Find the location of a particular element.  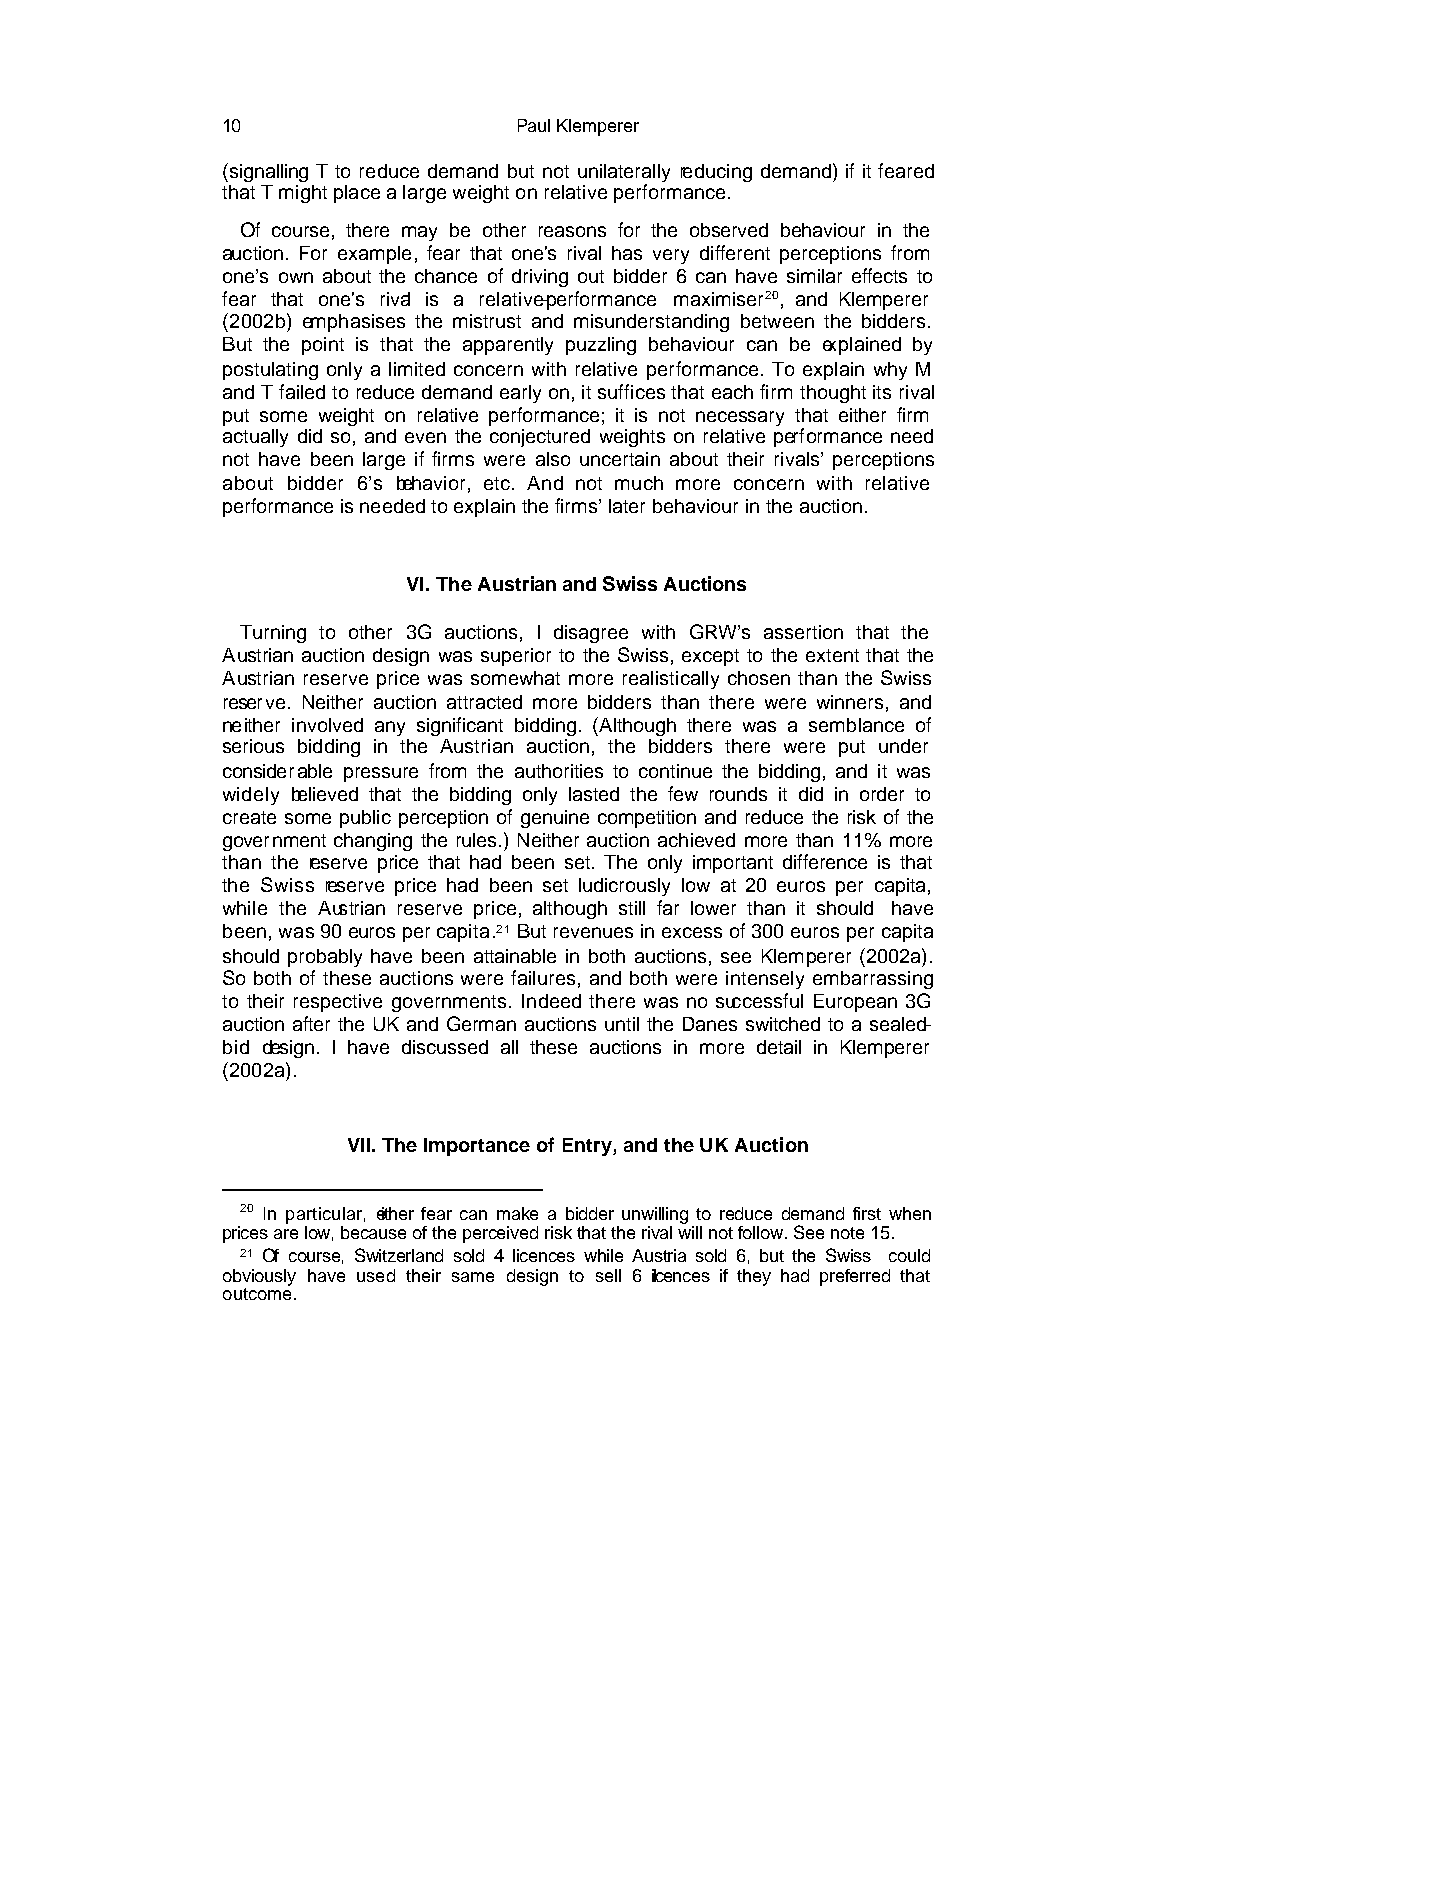

after is located at coordinates (311, 1023).
